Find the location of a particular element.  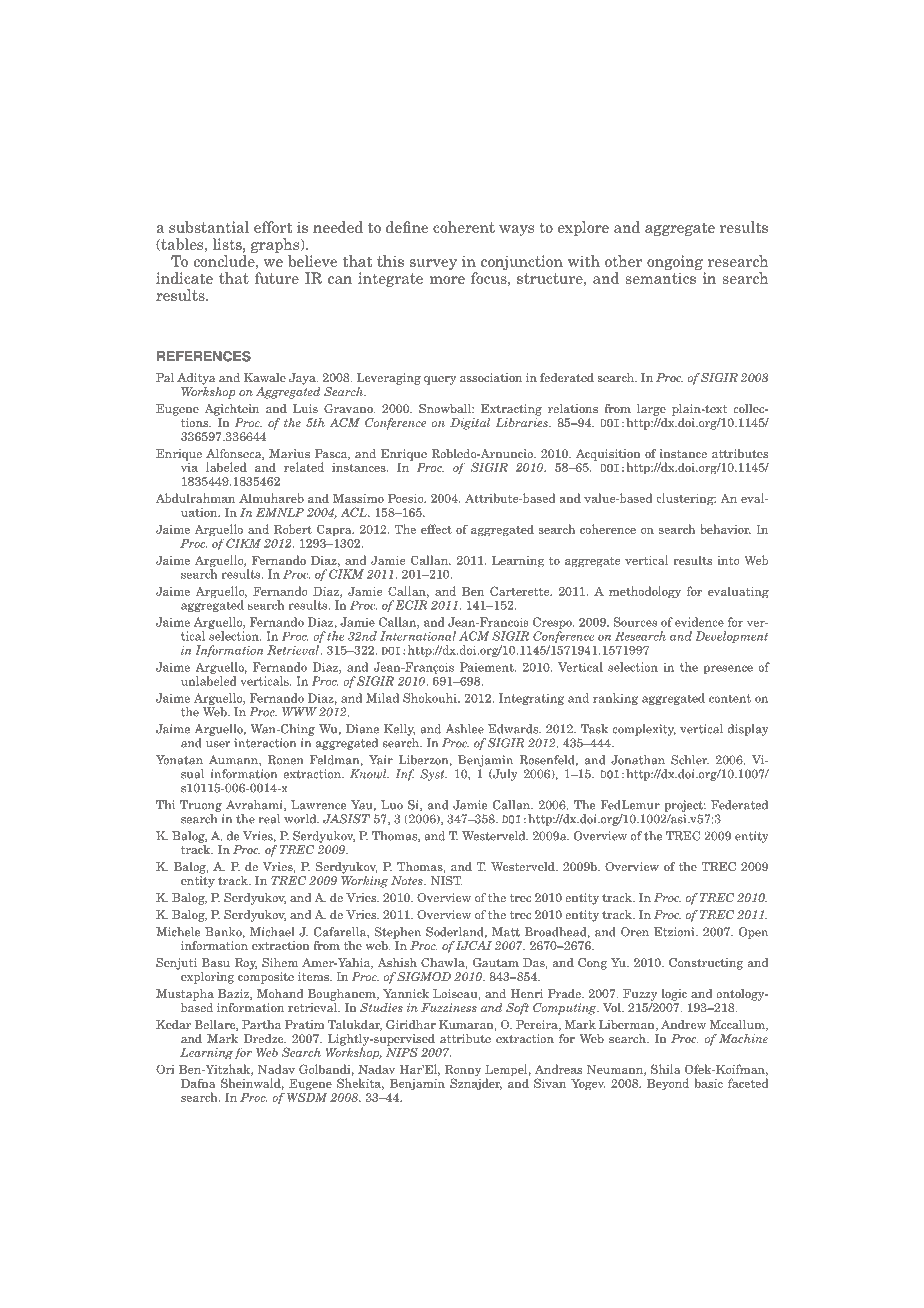

International is located at coordinates (418, 636).
